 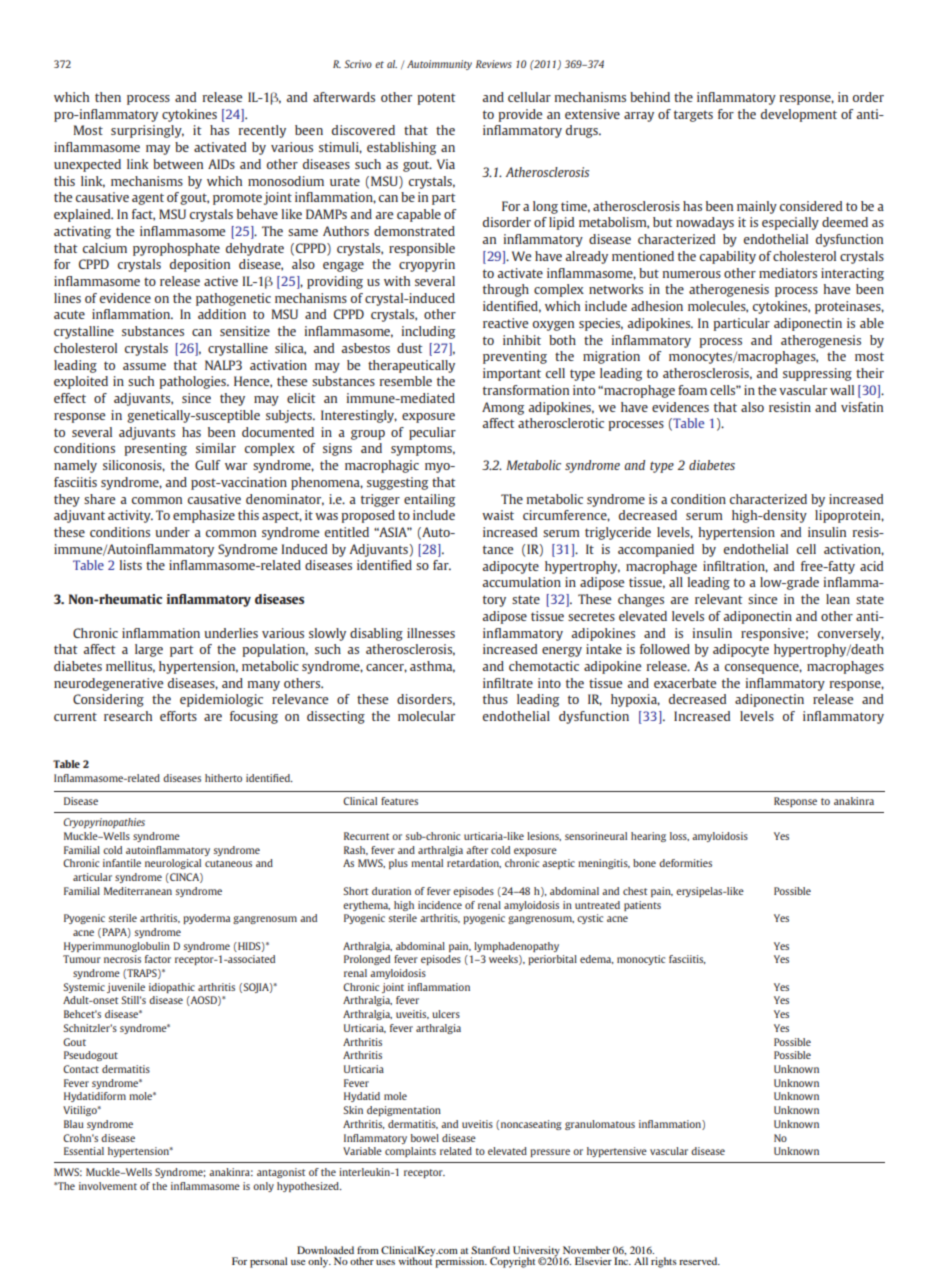 What do you see at coordinates (432, 667) in the screenshot?
I see `asthma` at bounding box center [432, 667].
